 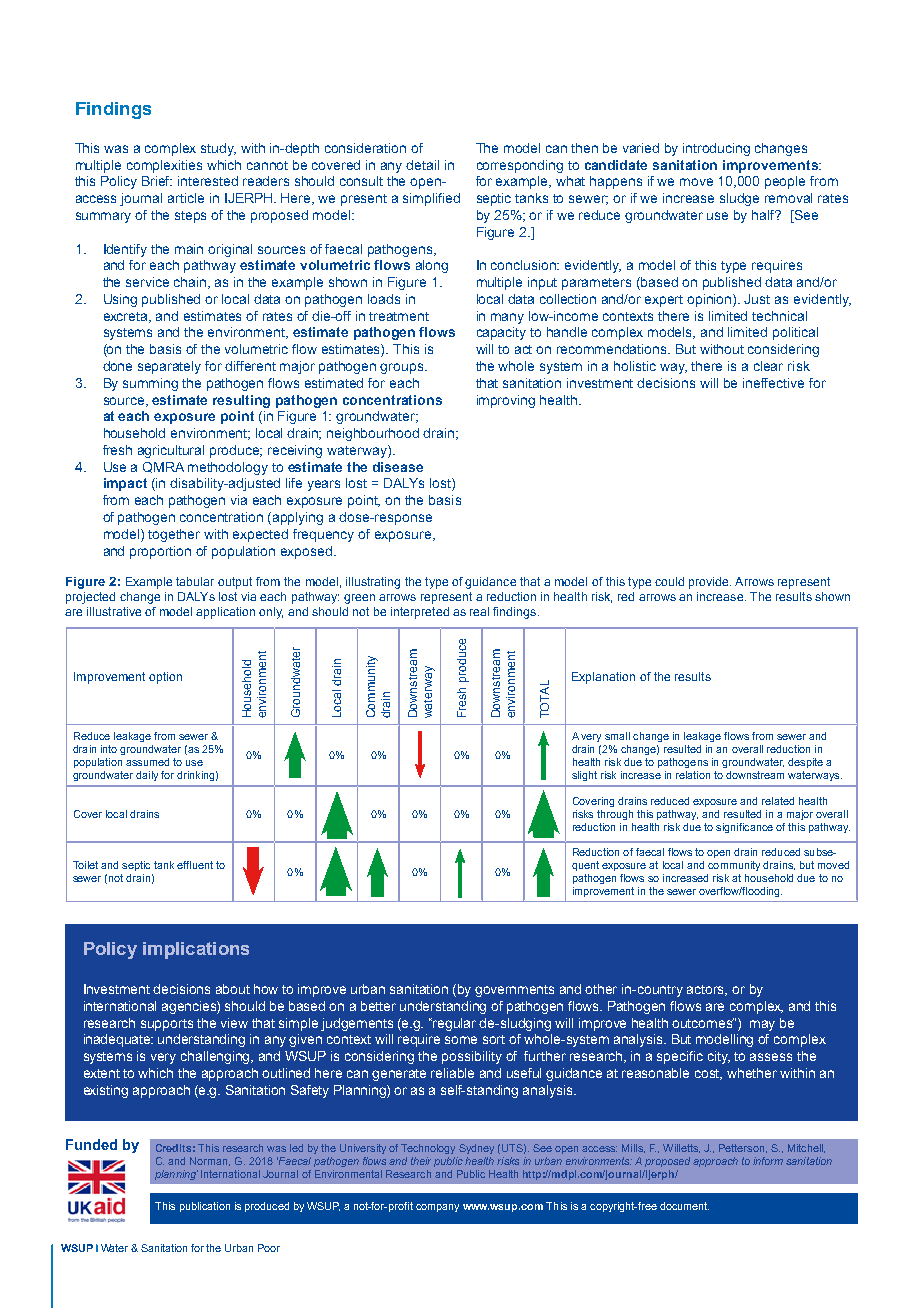 I want to click on Brief, so click(x=157, y=181).
